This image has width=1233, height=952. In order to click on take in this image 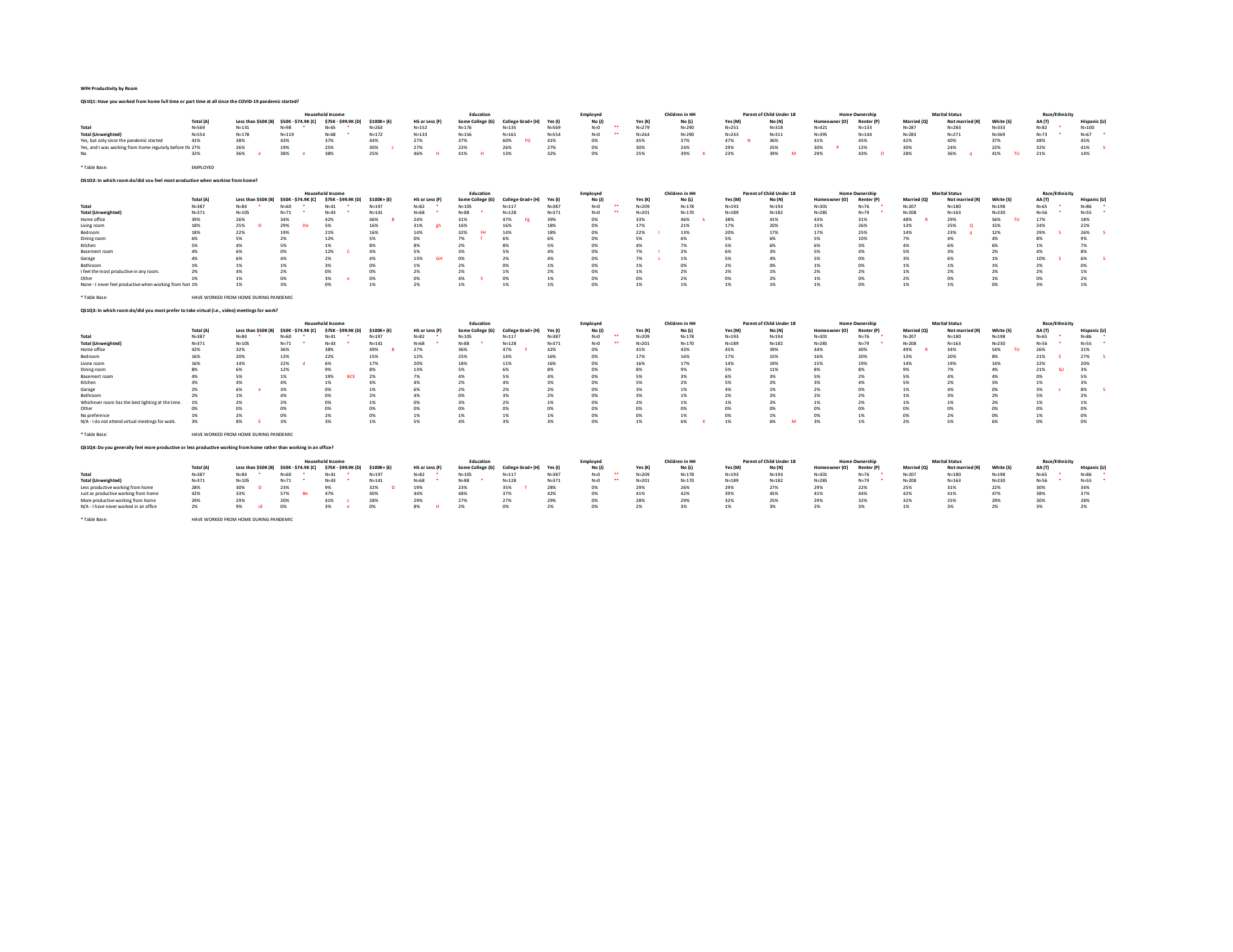, I will do `click(190, 310)`.
